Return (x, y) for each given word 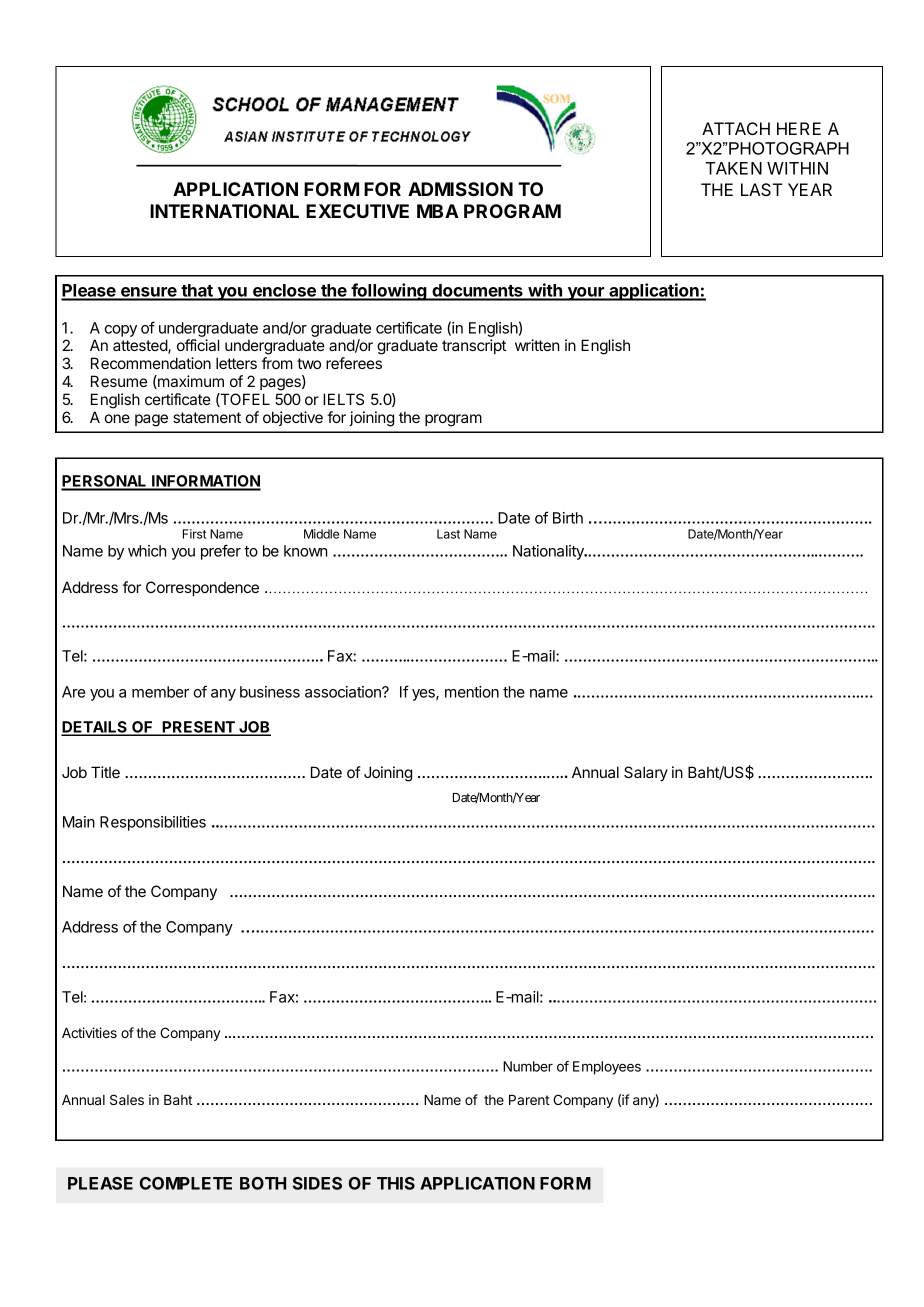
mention (472, 692)
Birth (568, 518)
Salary (646, 773)
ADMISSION (460, 189)
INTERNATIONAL (224, 211)
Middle (321, 534)
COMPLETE (186, 1183)
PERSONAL (105, 482)
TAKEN (734, 168)
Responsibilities (153, 823)
